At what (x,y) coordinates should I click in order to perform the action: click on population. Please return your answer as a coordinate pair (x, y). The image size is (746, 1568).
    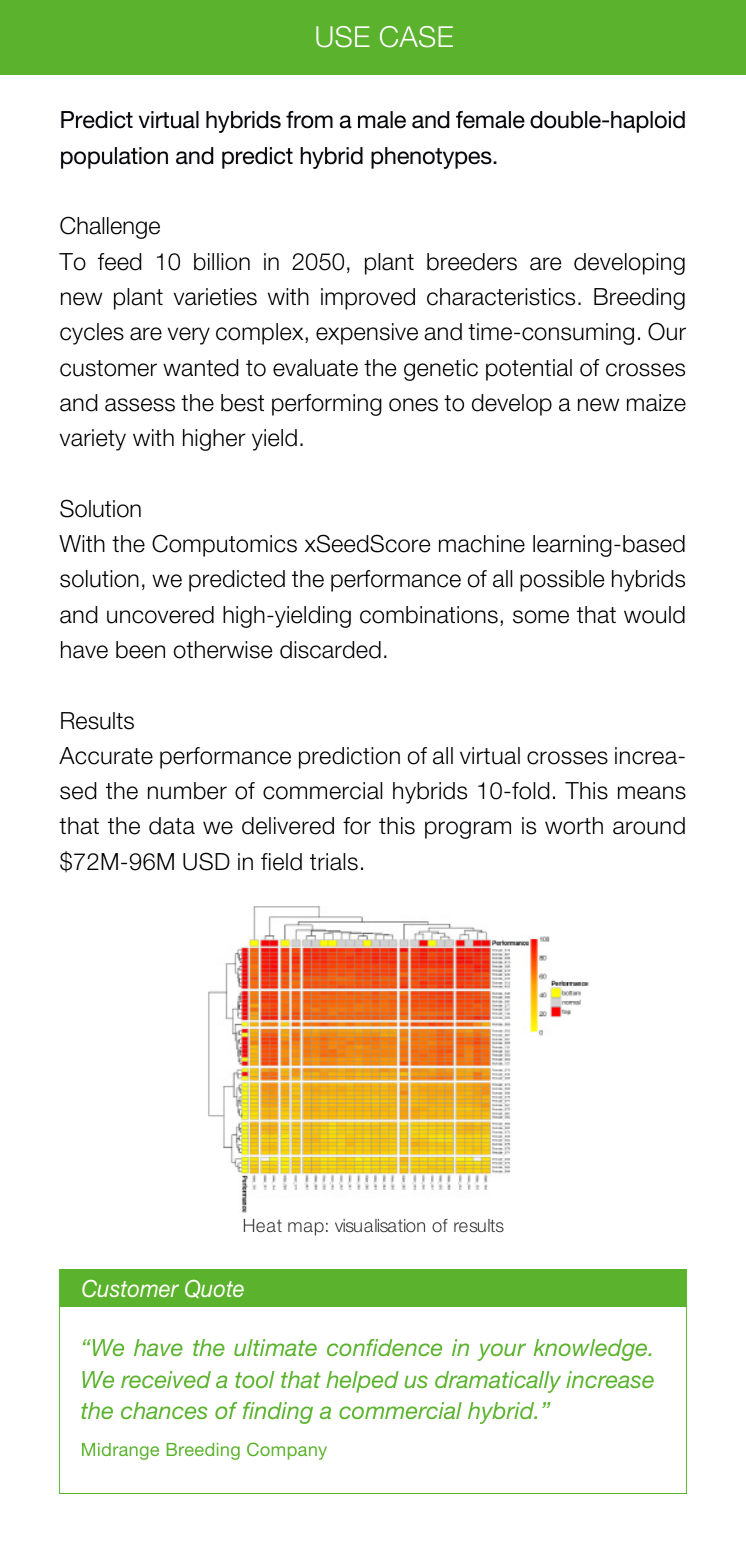
    Looking at the image, I should click on (114, 158).
